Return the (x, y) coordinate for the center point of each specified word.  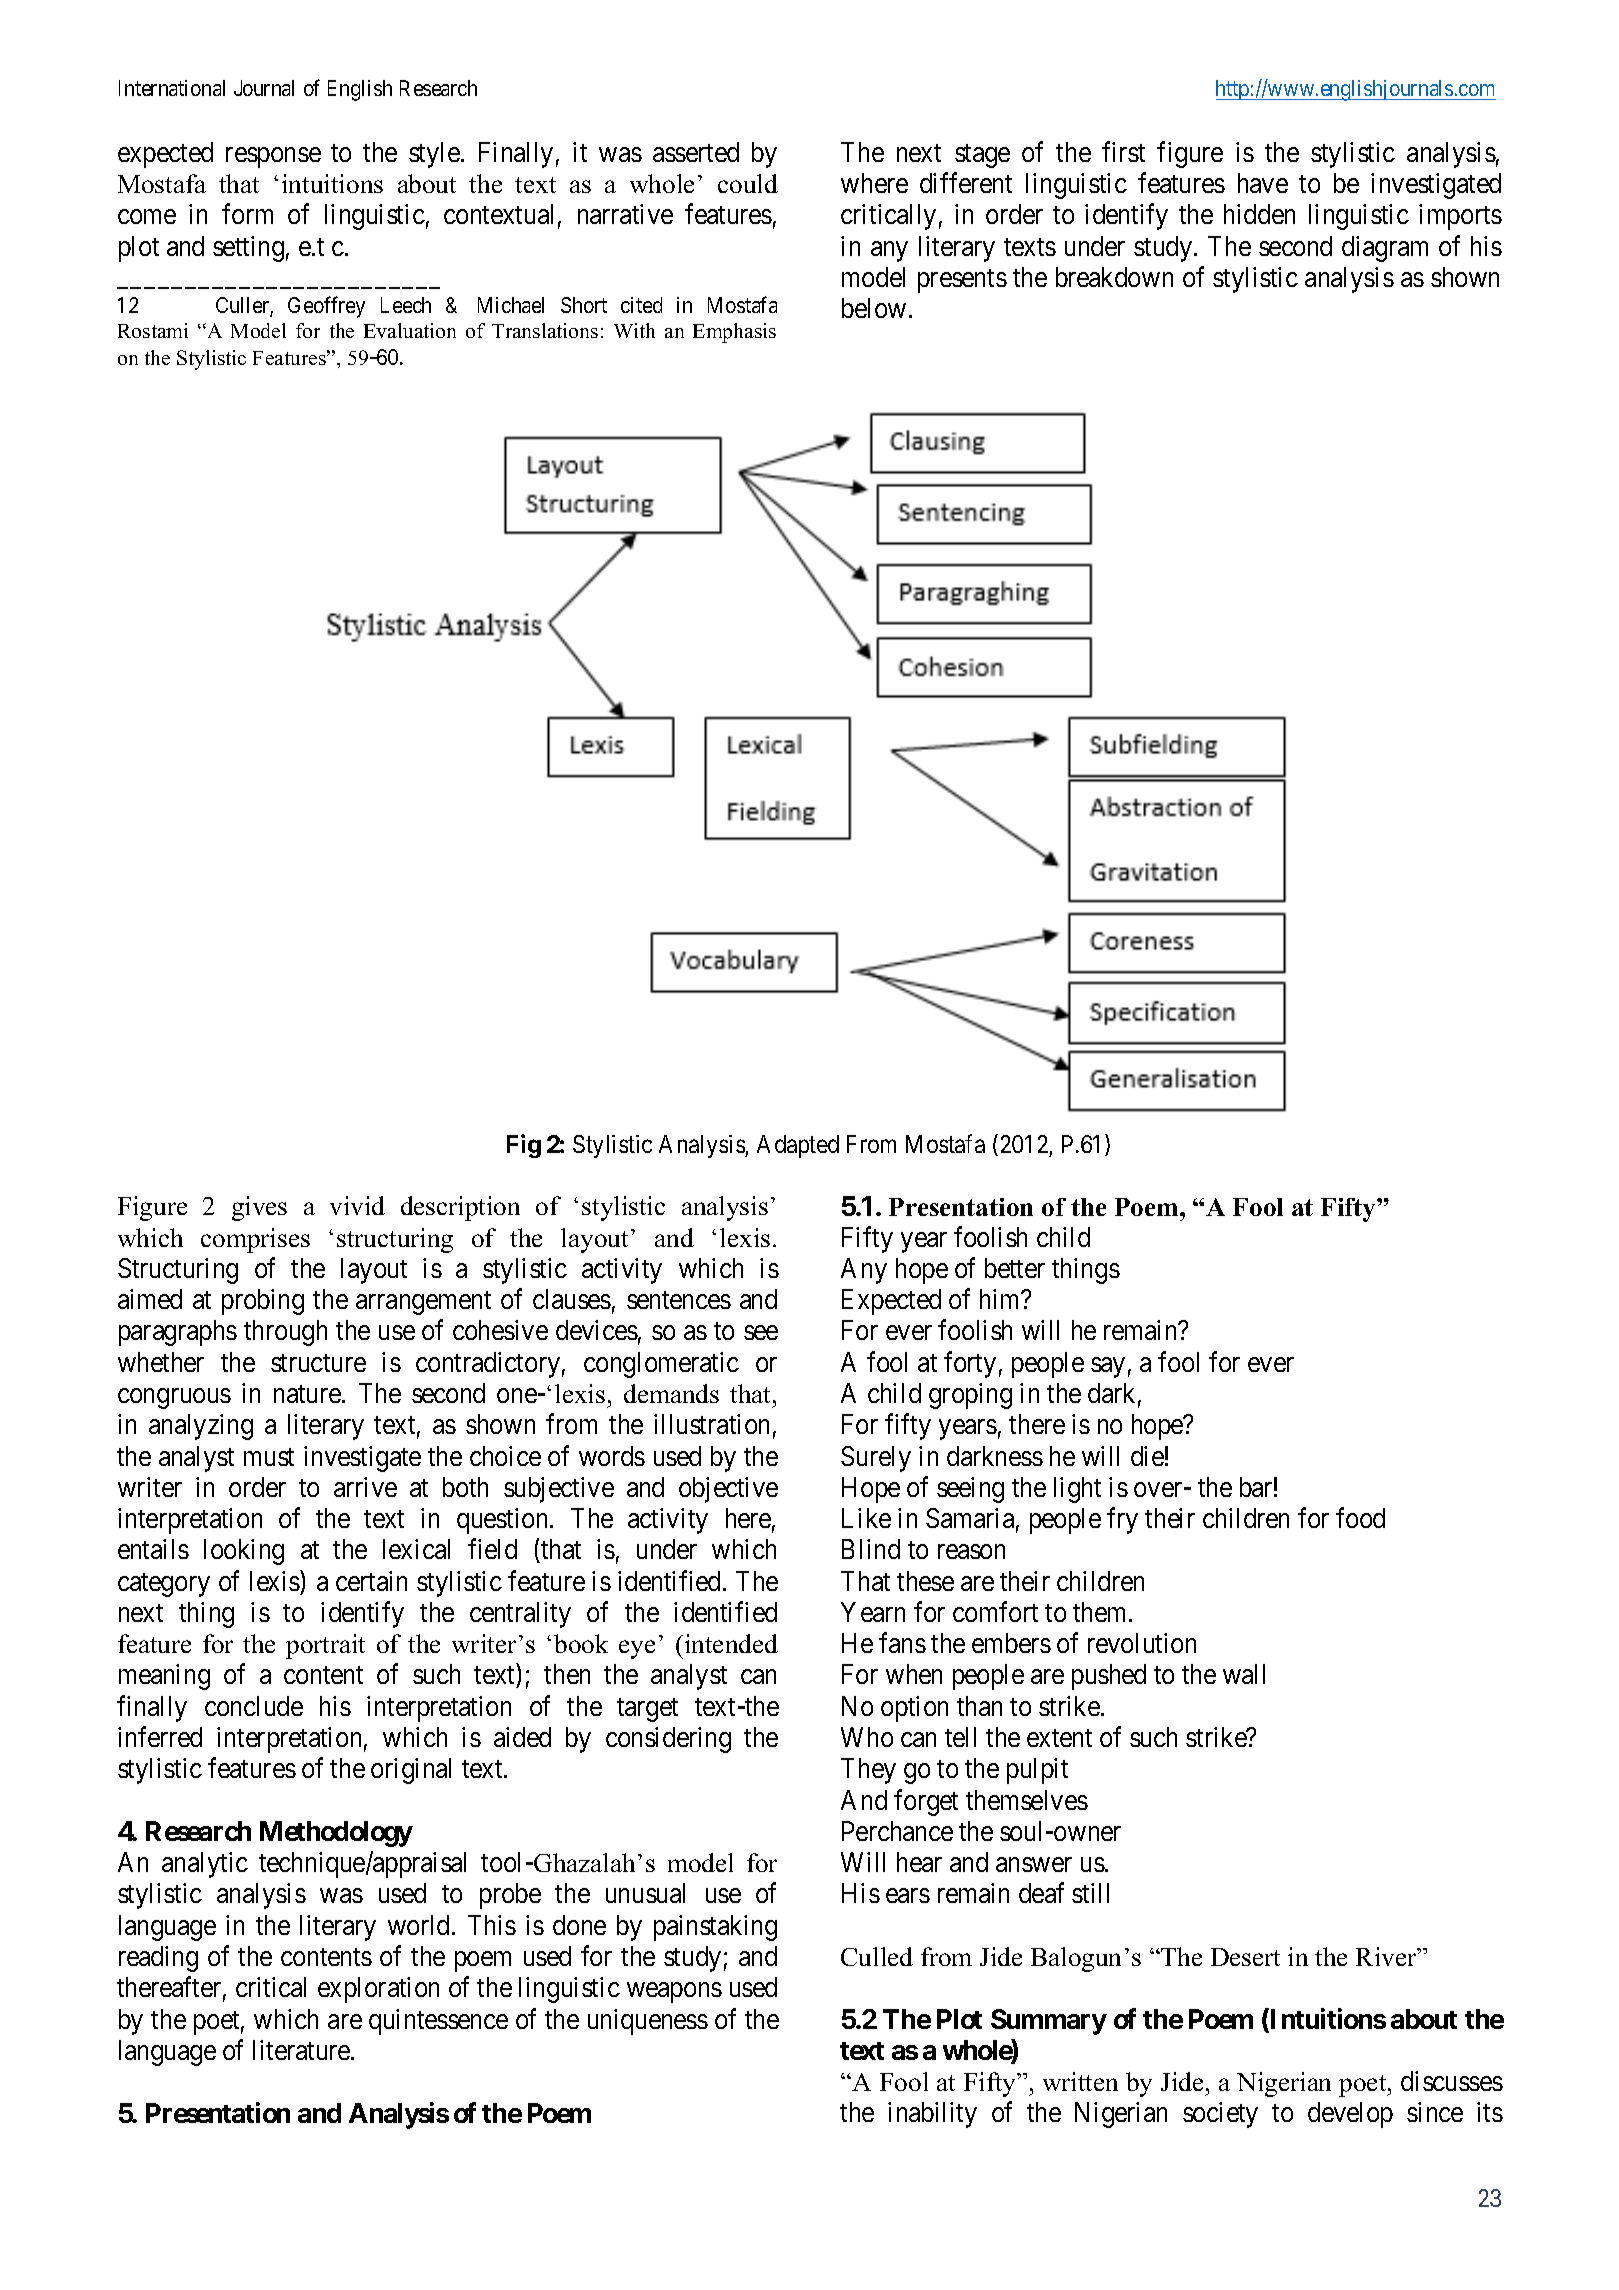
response (273, 157)
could (748, 183)
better (1015, 1268)
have (1263, 183)
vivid (357, 1205)
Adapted (798, 1146)
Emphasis (734, 333)
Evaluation (410, 330)
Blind (871, 1549)
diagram (1385, 249)
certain (371, 1581)
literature (302, 2050)
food (1360, 1517)
